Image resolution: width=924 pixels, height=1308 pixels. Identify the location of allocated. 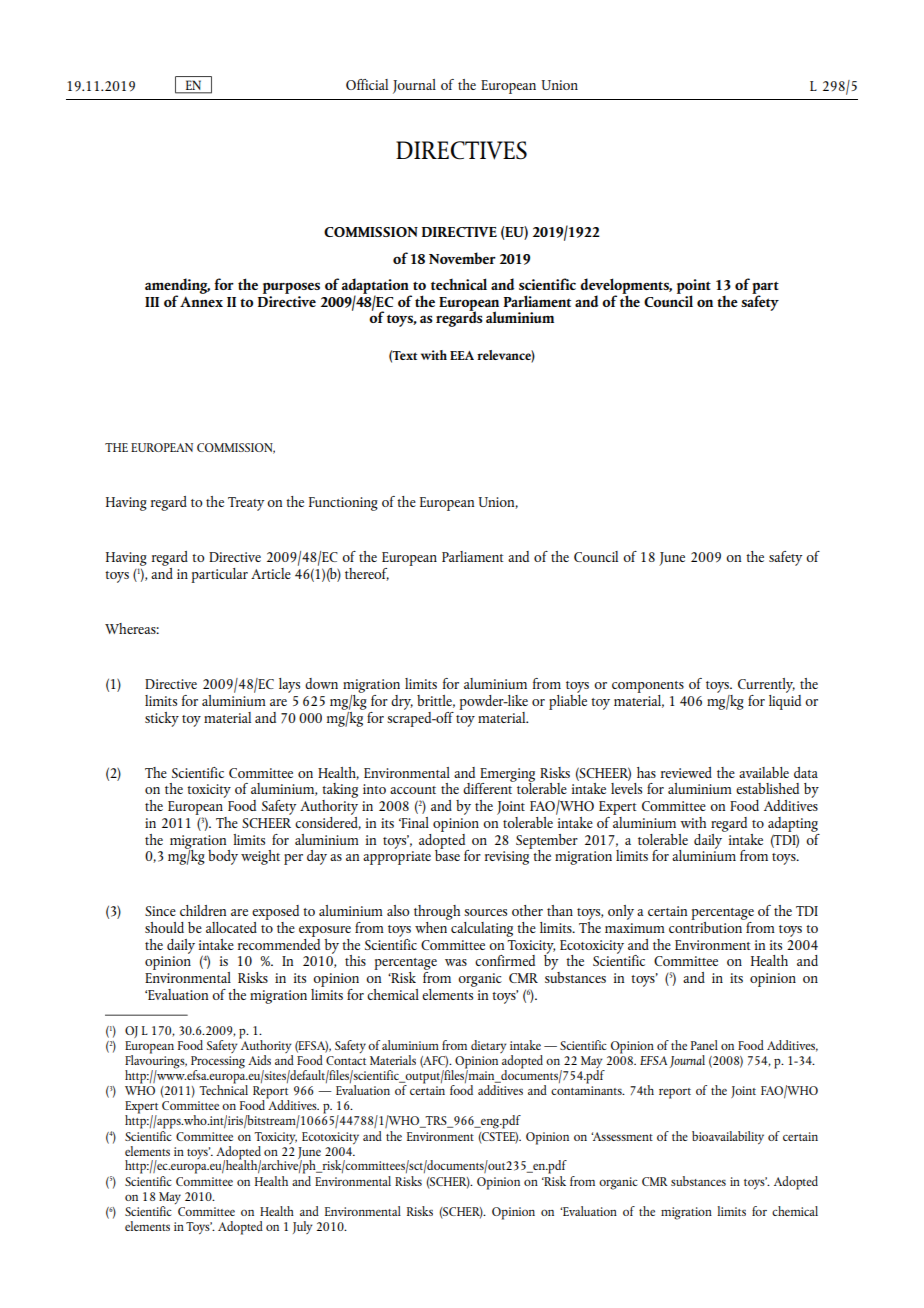
(231, 927).
